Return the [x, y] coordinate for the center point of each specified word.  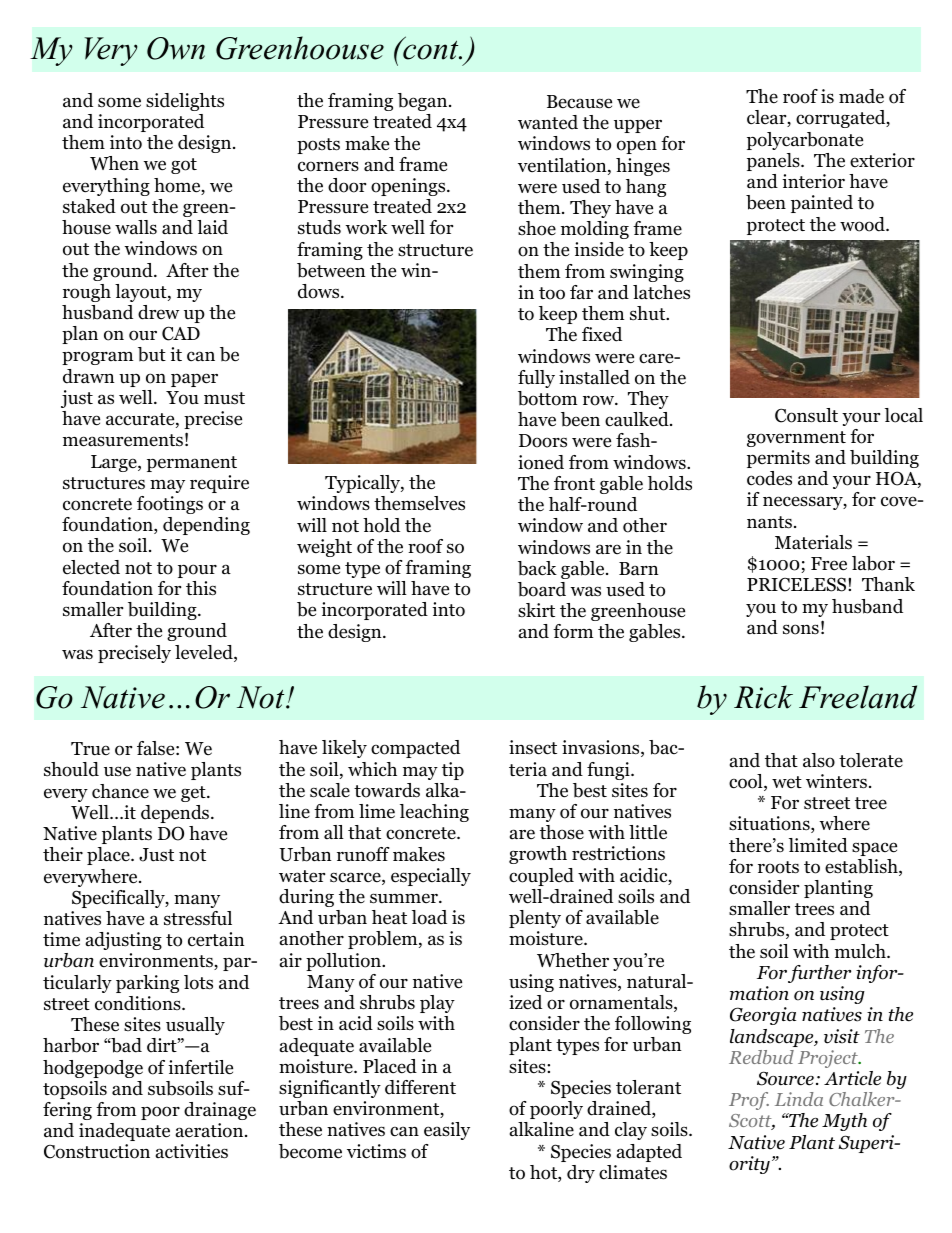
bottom [548, 398]
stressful [198, 918]
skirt [536, 610]
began [424, 102]
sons [801, 629]
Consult [806, 415]
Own [176, 48]
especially [431, 877]
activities [192, 1151]
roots [778, 867]
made [861, 96]
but [152, 354]
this [201, 588]
